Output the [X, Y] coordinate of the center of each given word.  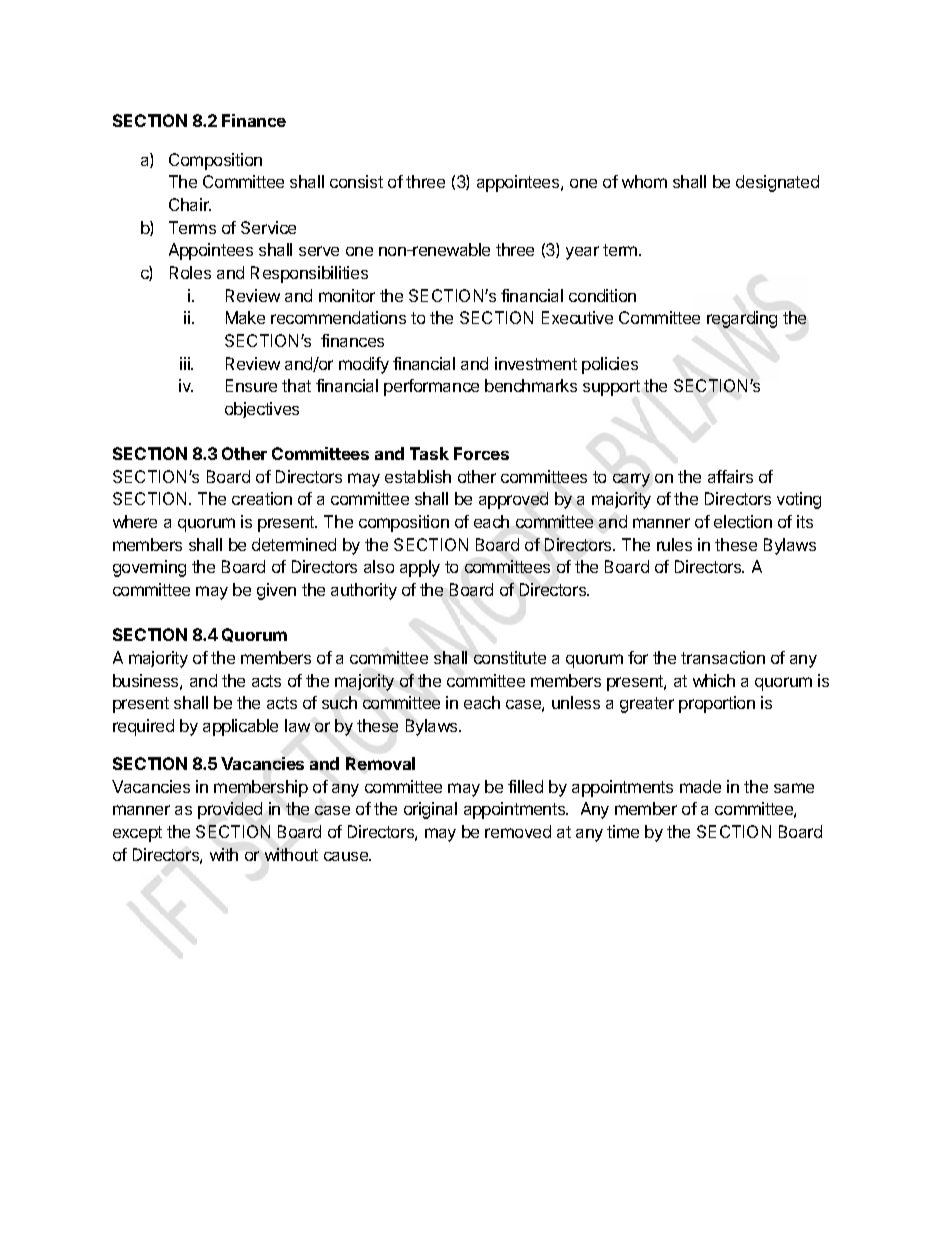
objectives [262, 410]
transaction [723, 657]
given [276, 591]
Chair [190, 204]
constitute [510, 657]
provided [230, 810]
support [611, 388]
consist [356, 181]
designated [777, 183]
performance [431, 387]
